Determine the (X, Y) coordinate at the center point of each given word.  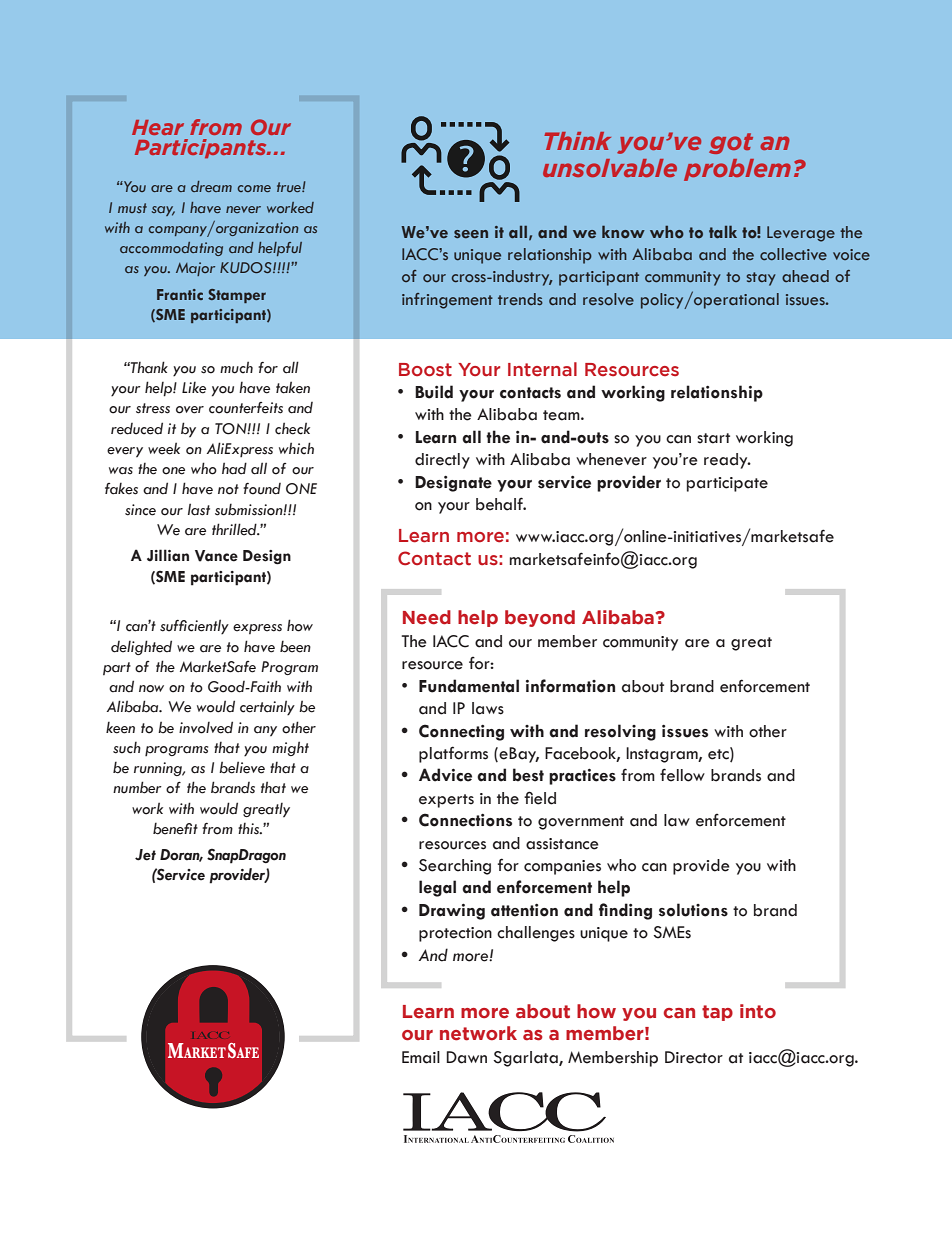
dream (211, 186)
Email (421, 1057)
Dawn (466, 1057)
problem (737, 170)
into (758, 1011)
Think (577, 141)
